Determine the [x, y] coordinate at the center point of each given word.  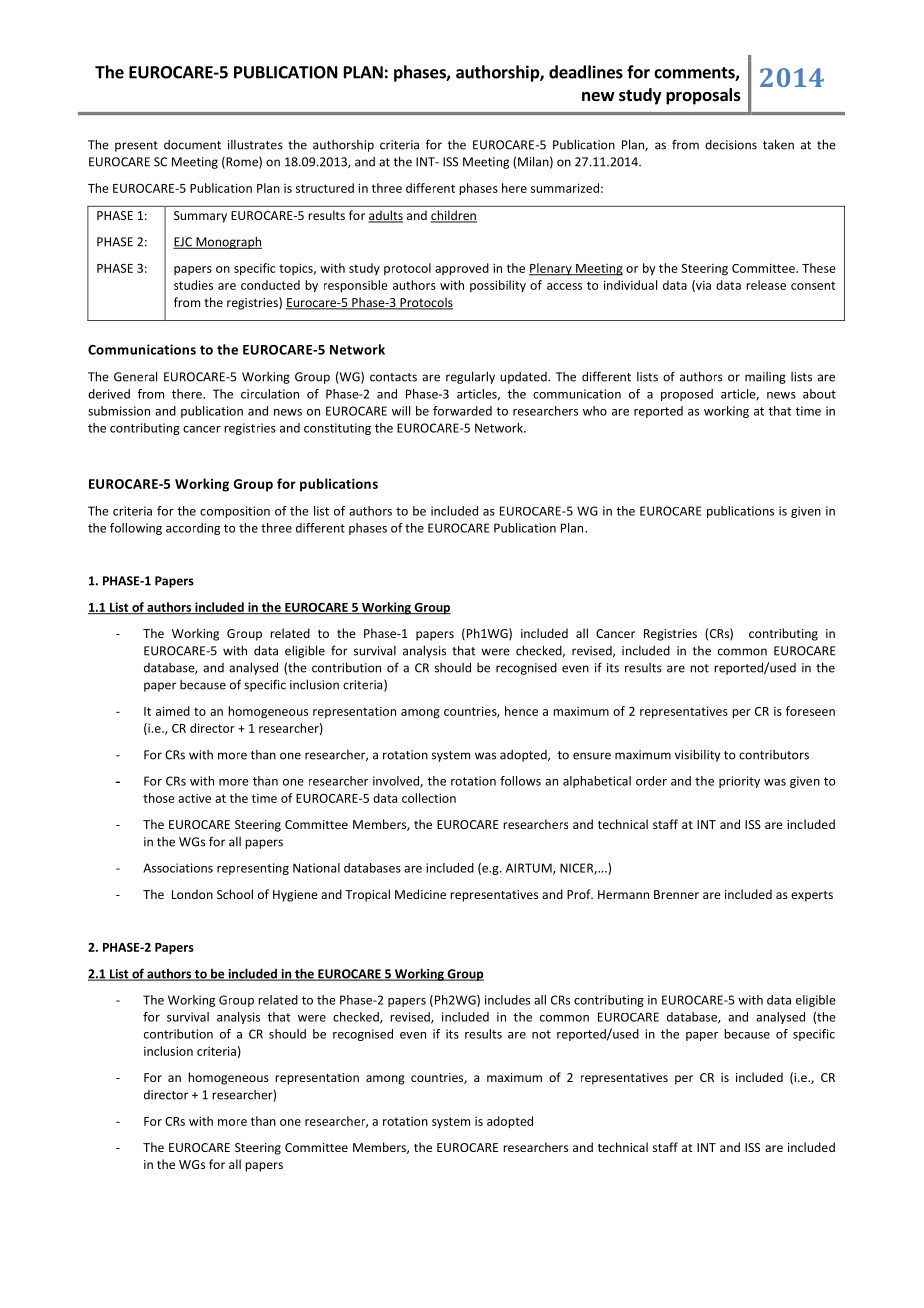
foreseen [810, 711]
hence [521, 711]
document [192, 145]
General [135, 376]
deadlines [586, 72]
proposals [703, 96]
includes [507, 1000]
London [192, 894]
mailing [765, 378]
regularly [470, 377]
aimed [173, 711]
